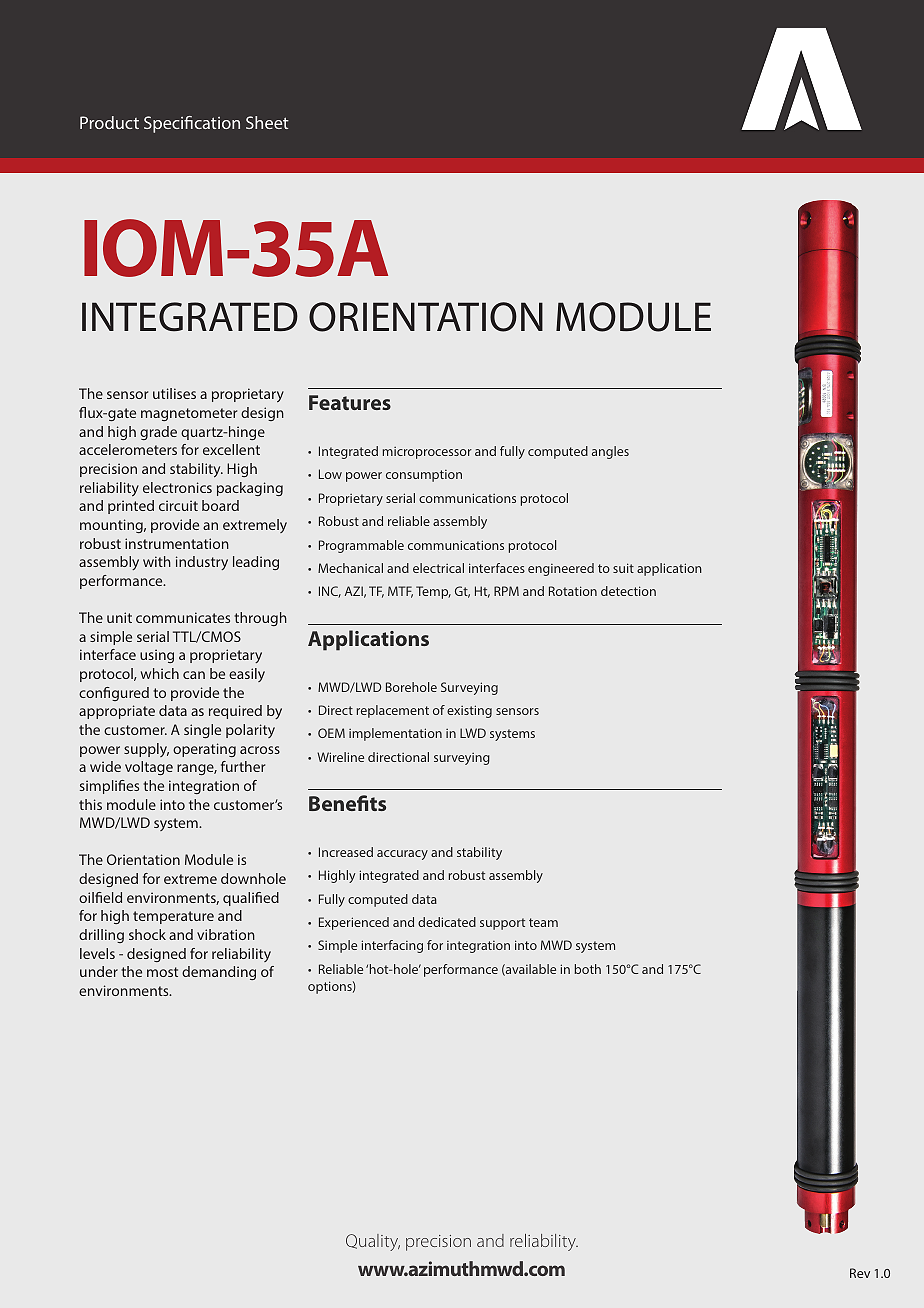  What do you see at coordinates (373, 1242) in the screenshot?
I see `Quality` at bounding box center [373, 1242].
